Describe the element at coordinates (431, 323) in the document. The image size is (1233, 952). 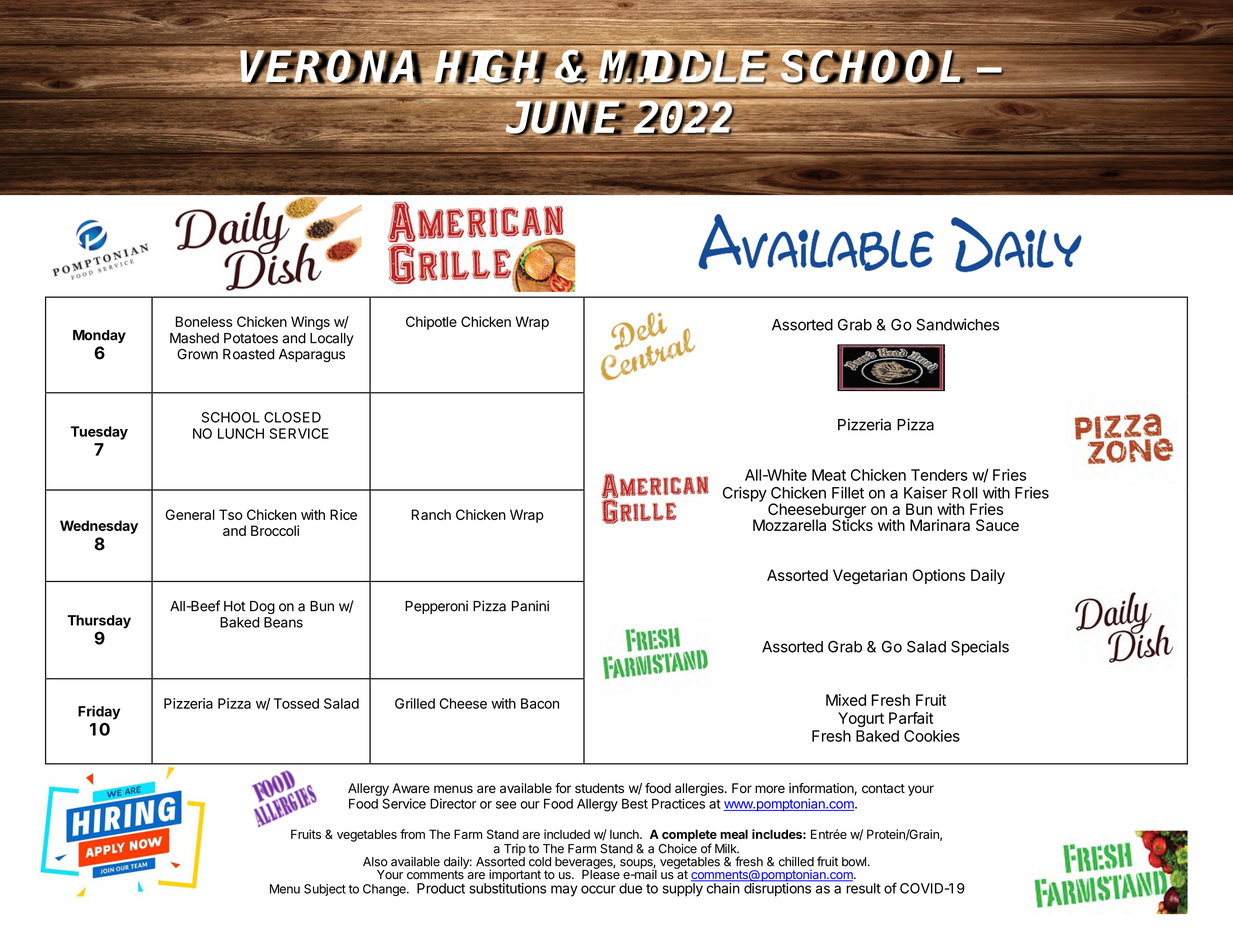
I see `Chipotle` at that location.
